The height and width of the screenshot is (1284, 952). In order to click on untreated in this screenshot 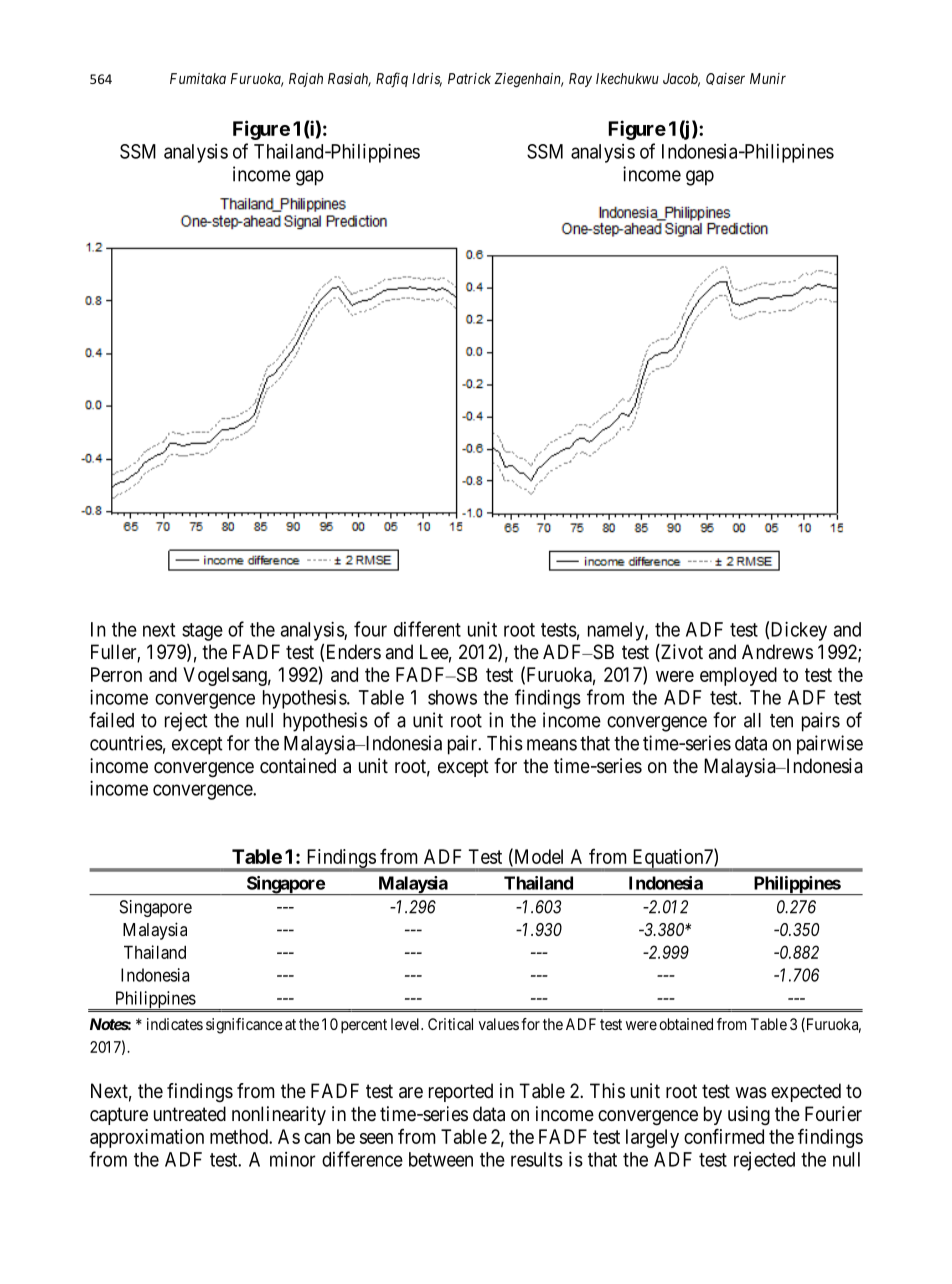, I will do `click(190, 1113)`.
